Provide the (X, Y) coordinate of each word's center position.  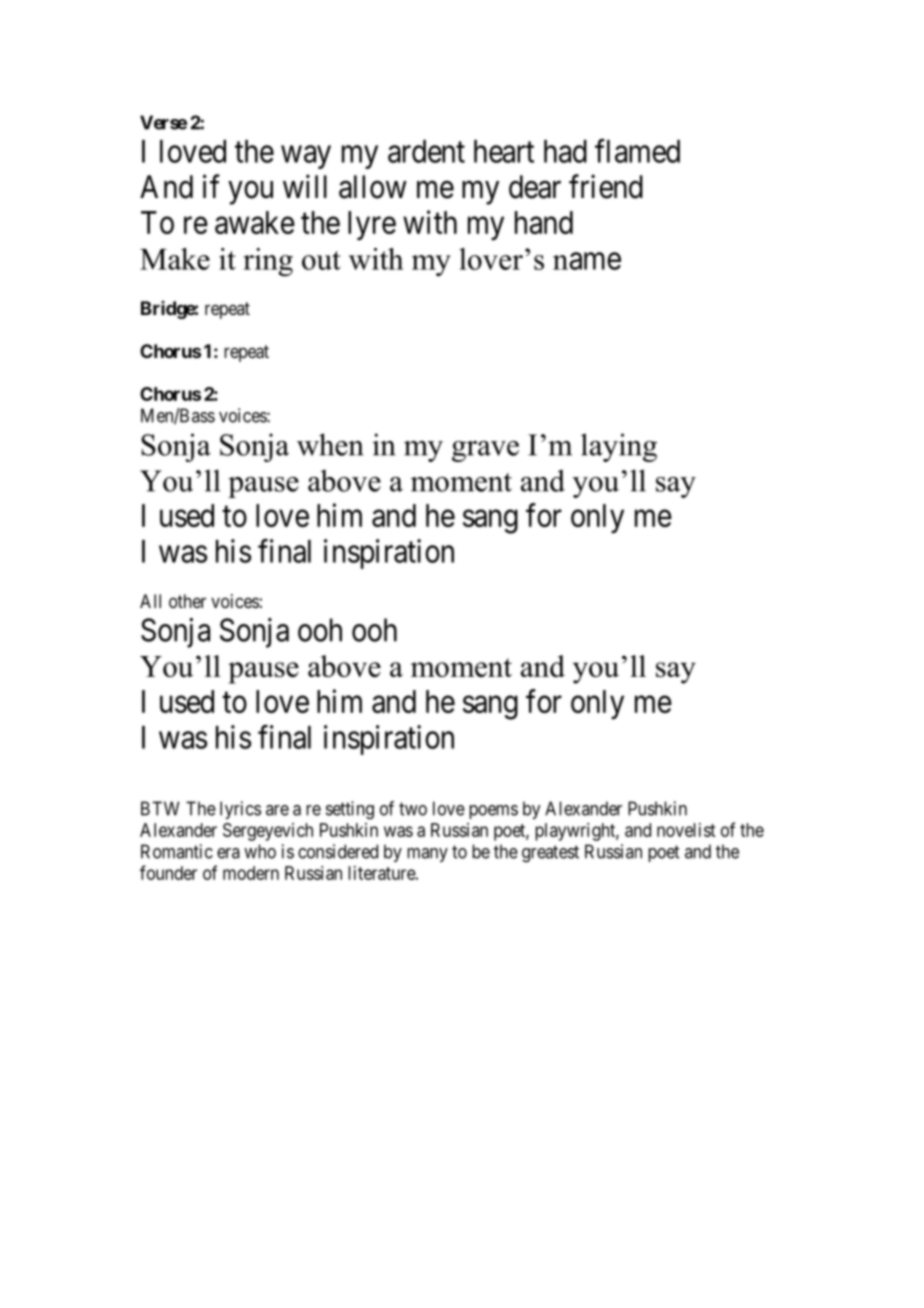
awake (255, 222)
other (187, 601)
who (260, 851)
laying (619, 447)
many (427, 855)
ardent (426, 151)
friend (606, 186)
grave (485, 451)
